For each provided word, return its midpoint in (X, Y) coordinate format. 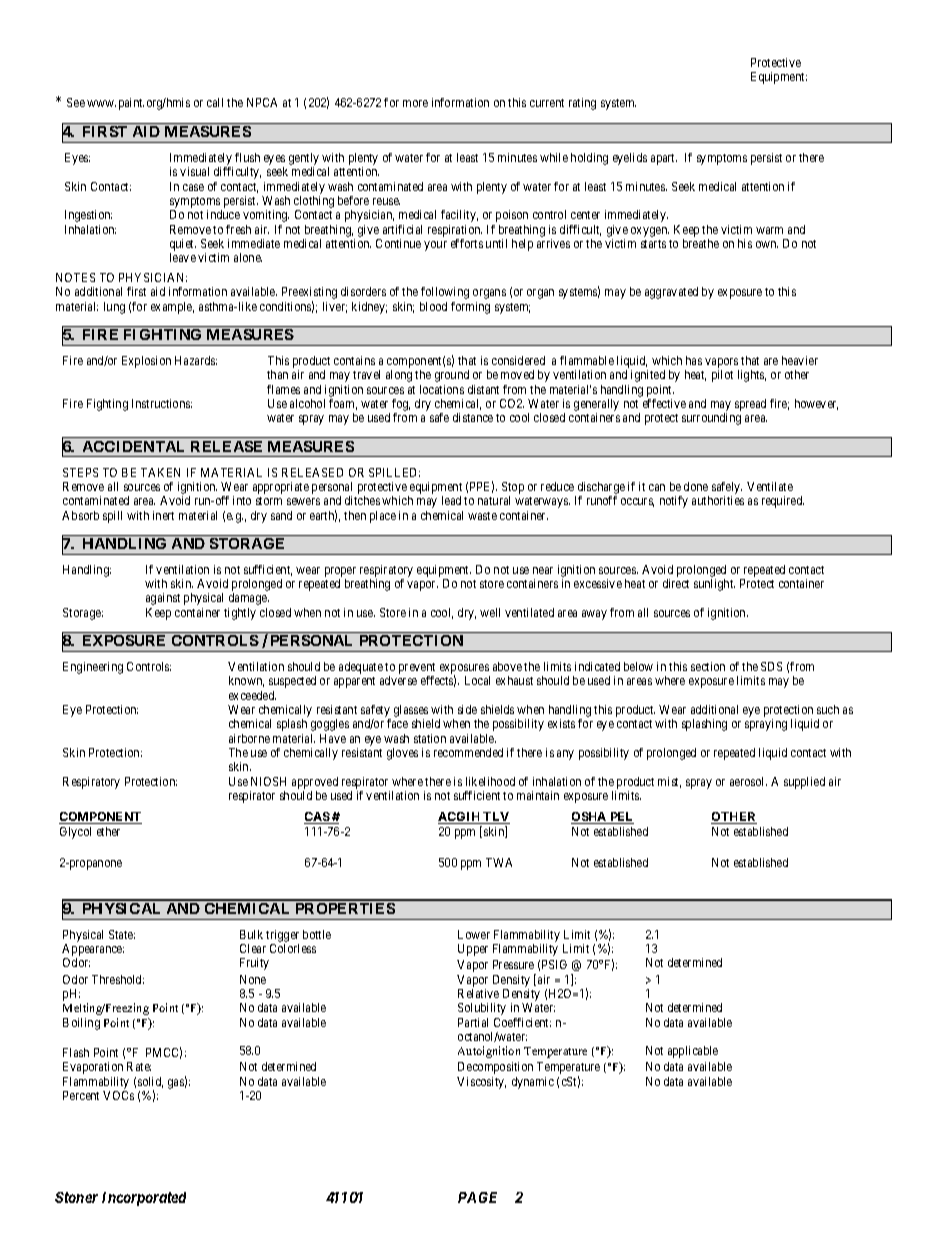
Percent (81, 1095)
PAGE (477, 1197)
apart (664, 159)
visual (194, 171)
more (415, 103)
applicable (693, 1052)
